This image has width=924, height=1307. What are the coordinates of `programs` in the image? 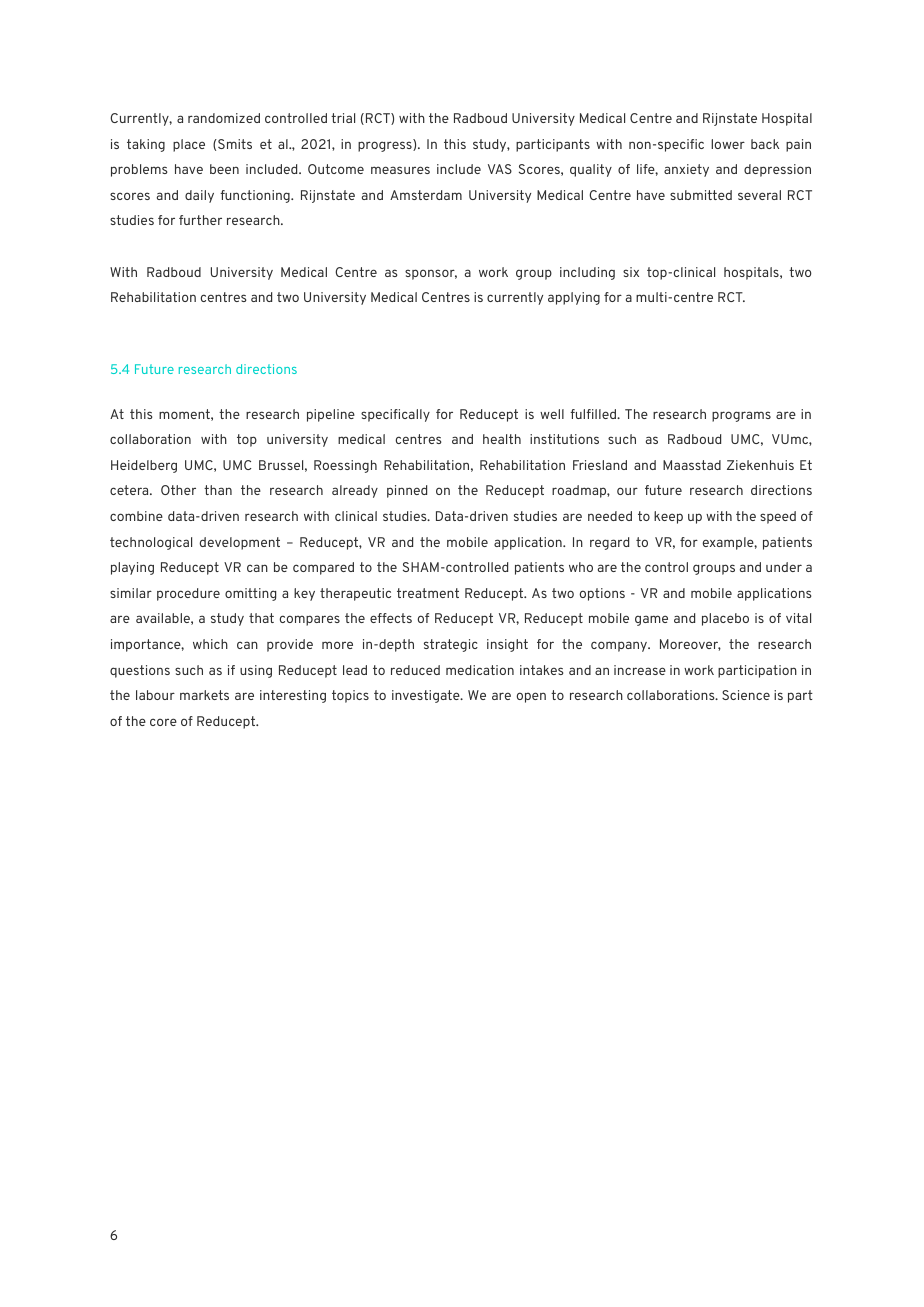 It's located at (741, 416).
